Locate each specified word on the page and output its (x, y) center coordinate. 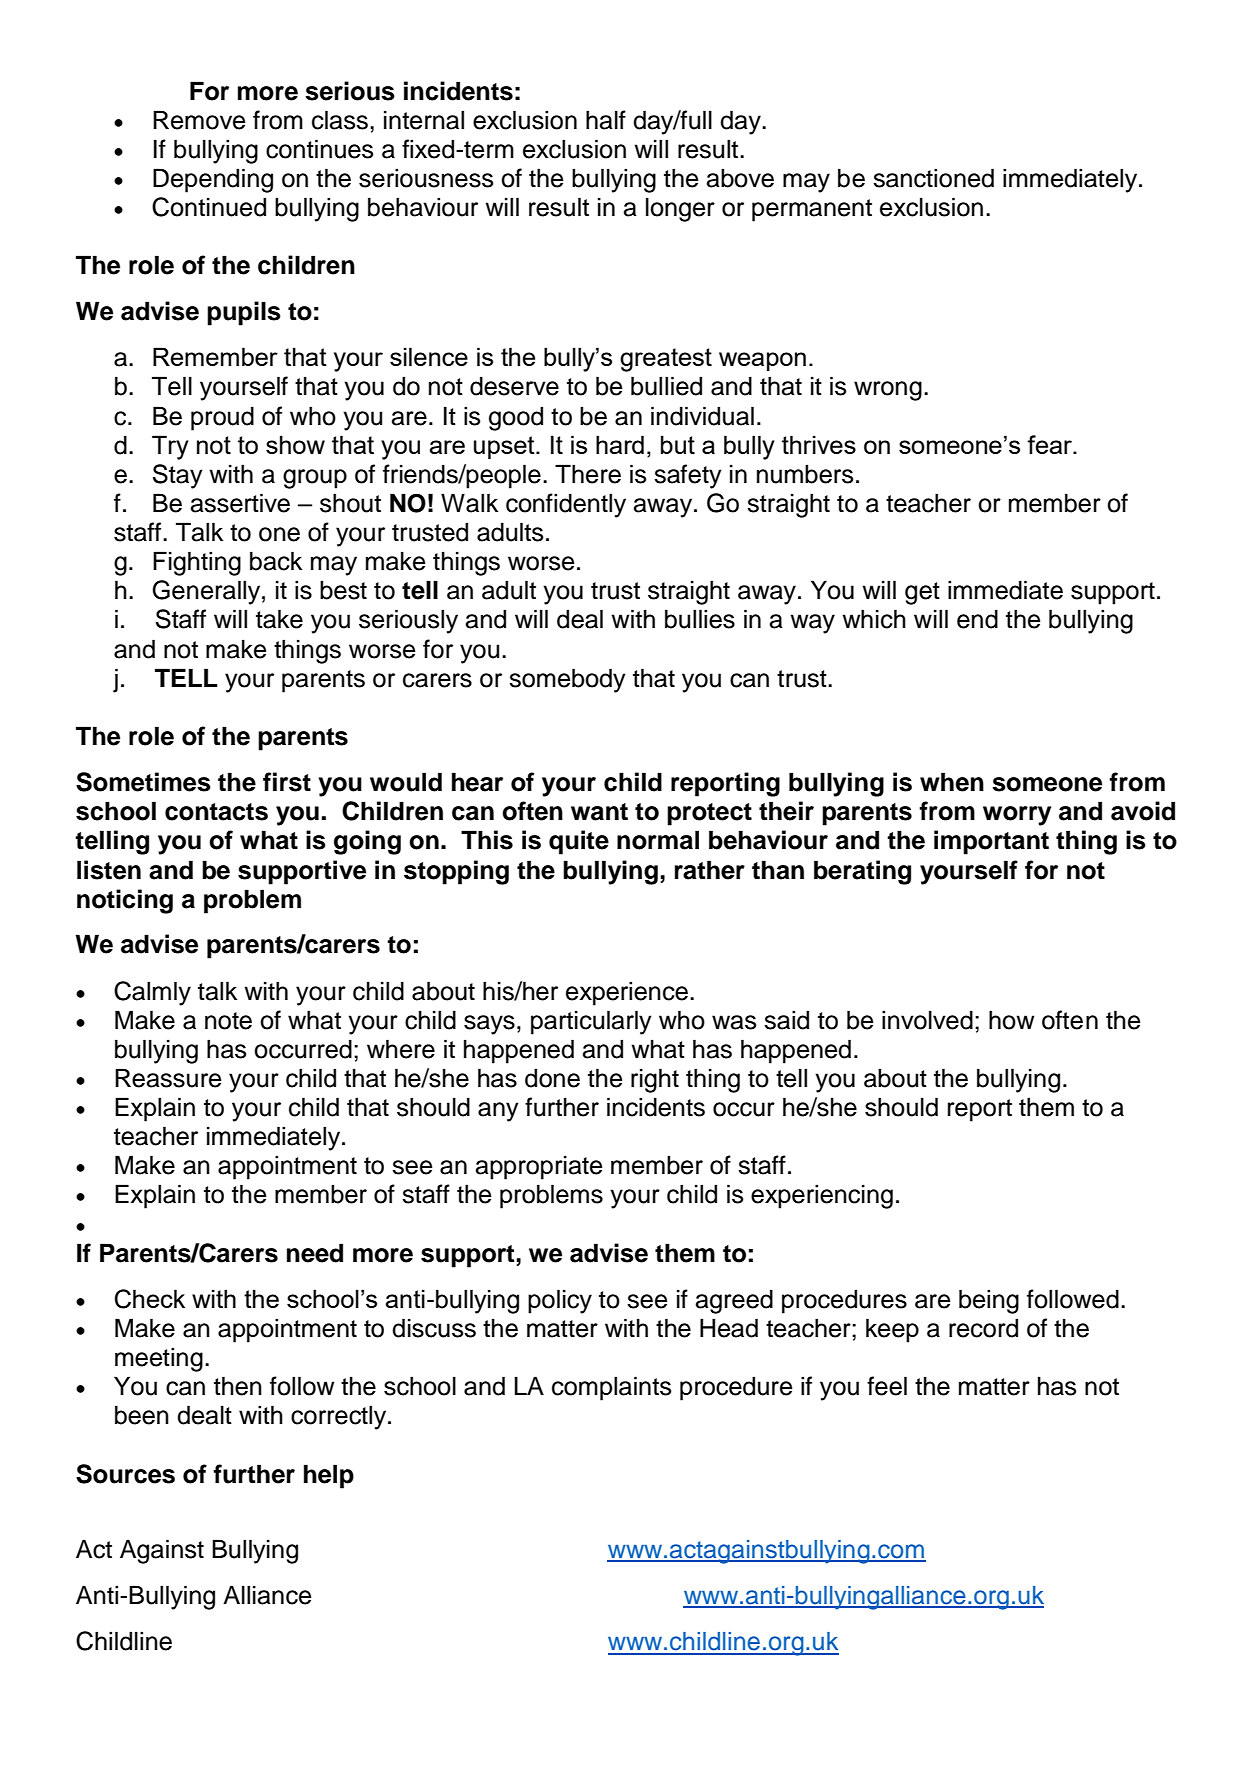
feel (887, 1386)
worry (1017, 816)
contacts (216, 812)
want (599, 812)
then (238, 1386)
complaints (611, 1388)
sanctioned (933, 178)
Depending (213, 180)
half (606, 120)
